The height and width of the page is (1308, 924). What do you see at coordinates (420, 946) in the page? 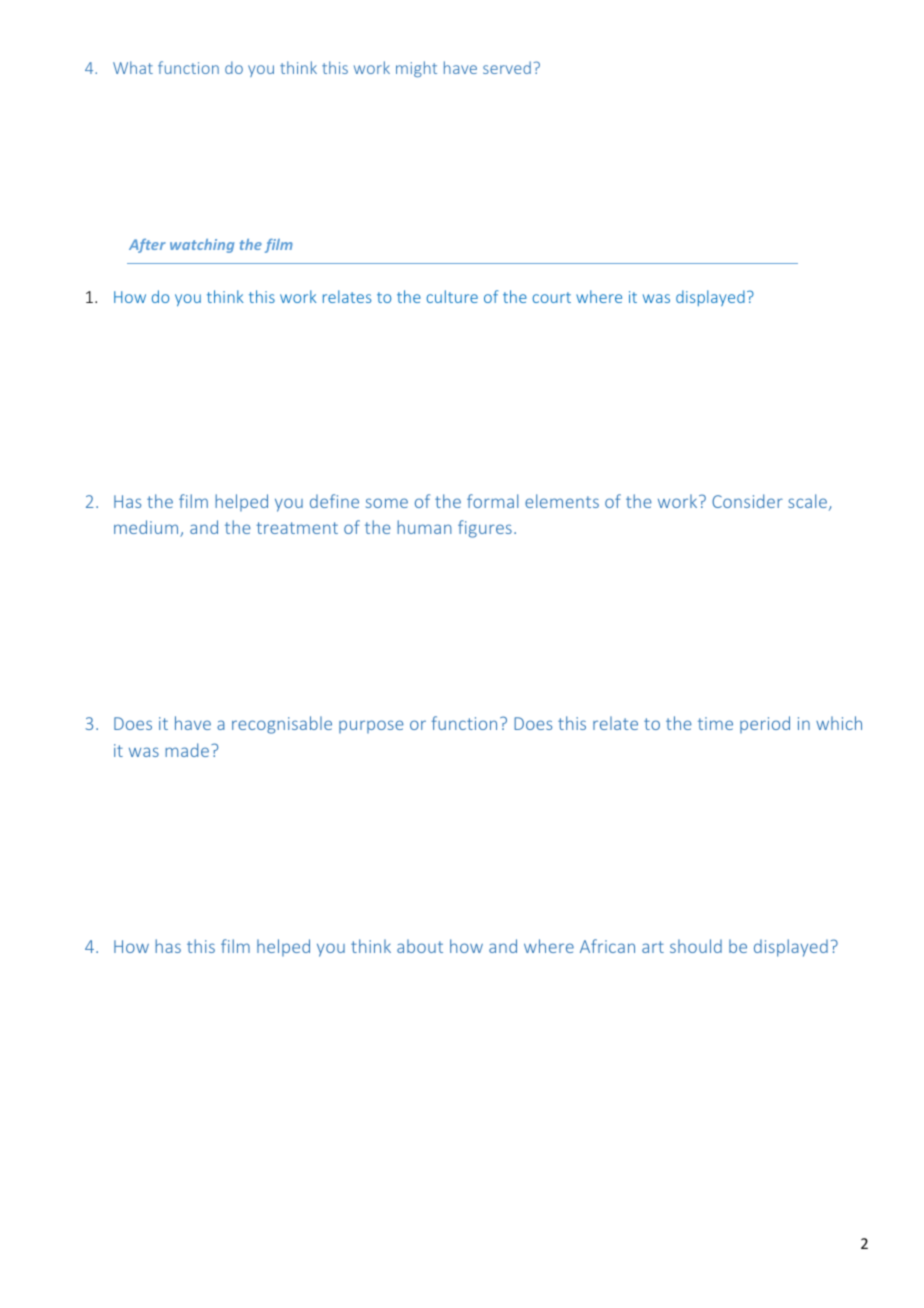
I see `about` at bounding box center [420, 946].
